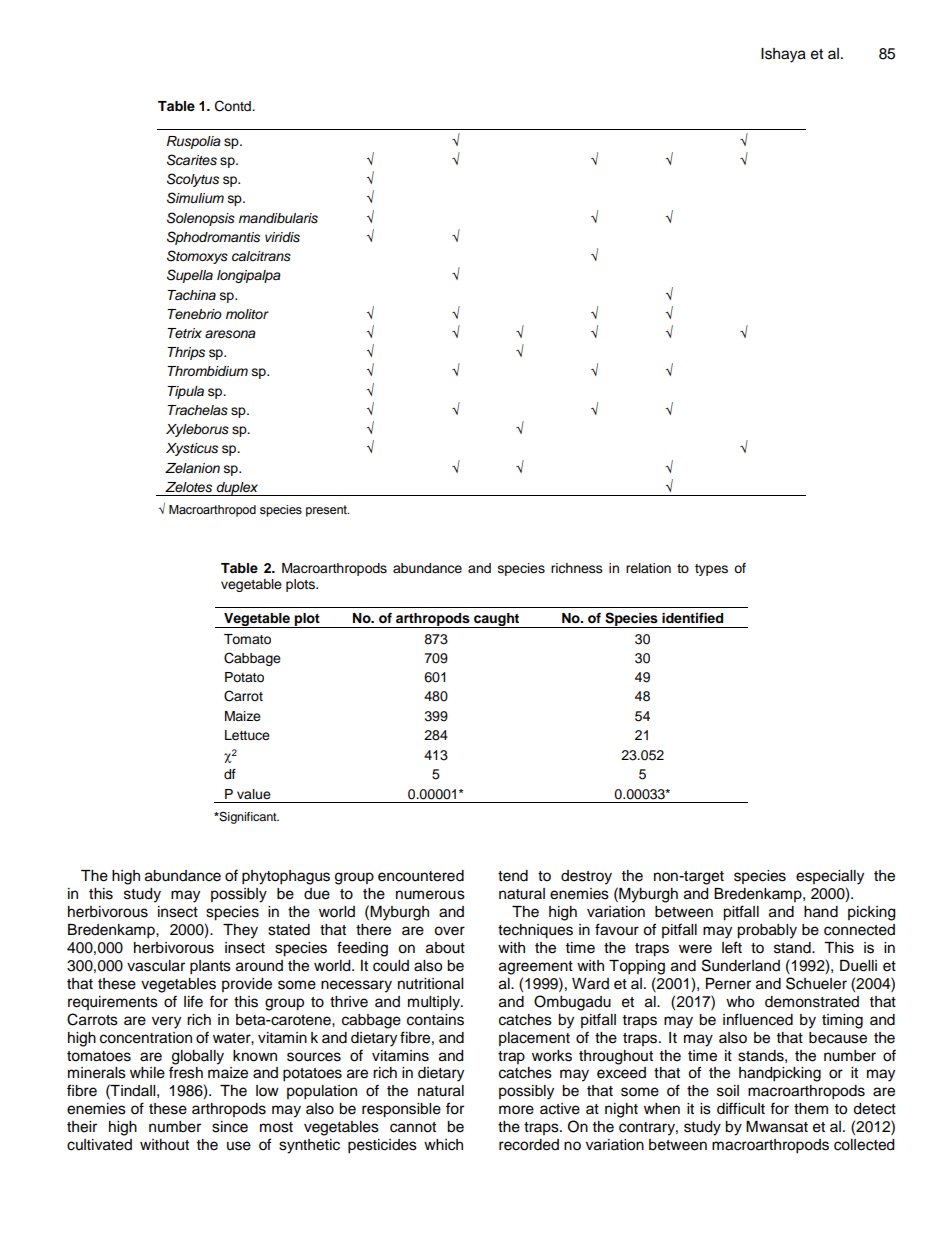  Describe the element at coordinates (497, 620) in the screenshot. I see `caught` at that location.
